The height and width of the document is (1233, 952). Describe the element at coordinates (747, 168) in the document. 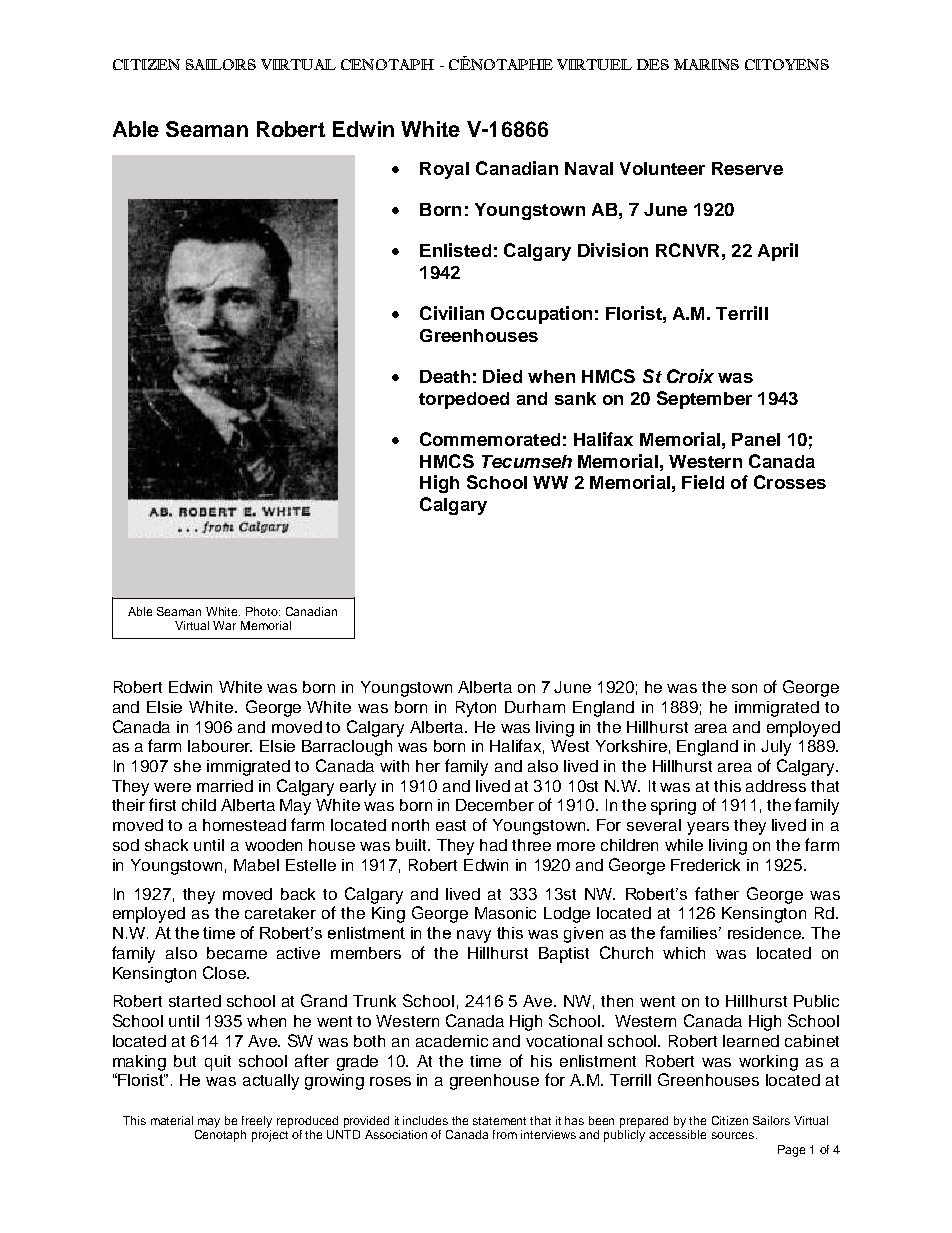

I see `Reserve` at that location.
